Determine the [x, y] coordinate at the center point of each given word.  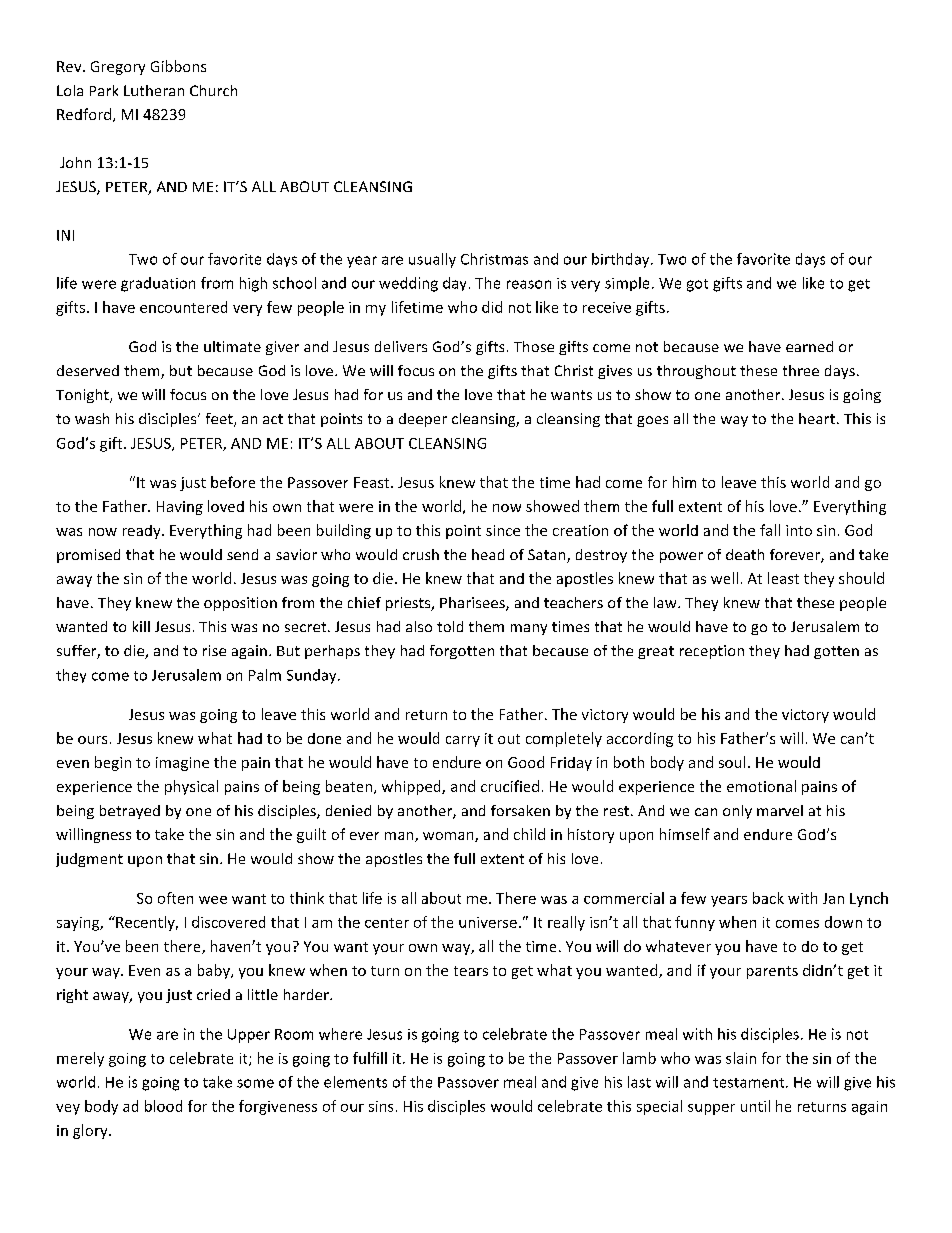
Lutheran [154, 90]
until [755, 1106]
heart [817, 418]
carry [463, 741]
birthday [622, 260]
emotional [761, 786]
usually [432, 260]
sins [381, 1106]
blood [163, 1106]
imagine [182, 764]
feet [220, 420]
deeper [423, 420]
